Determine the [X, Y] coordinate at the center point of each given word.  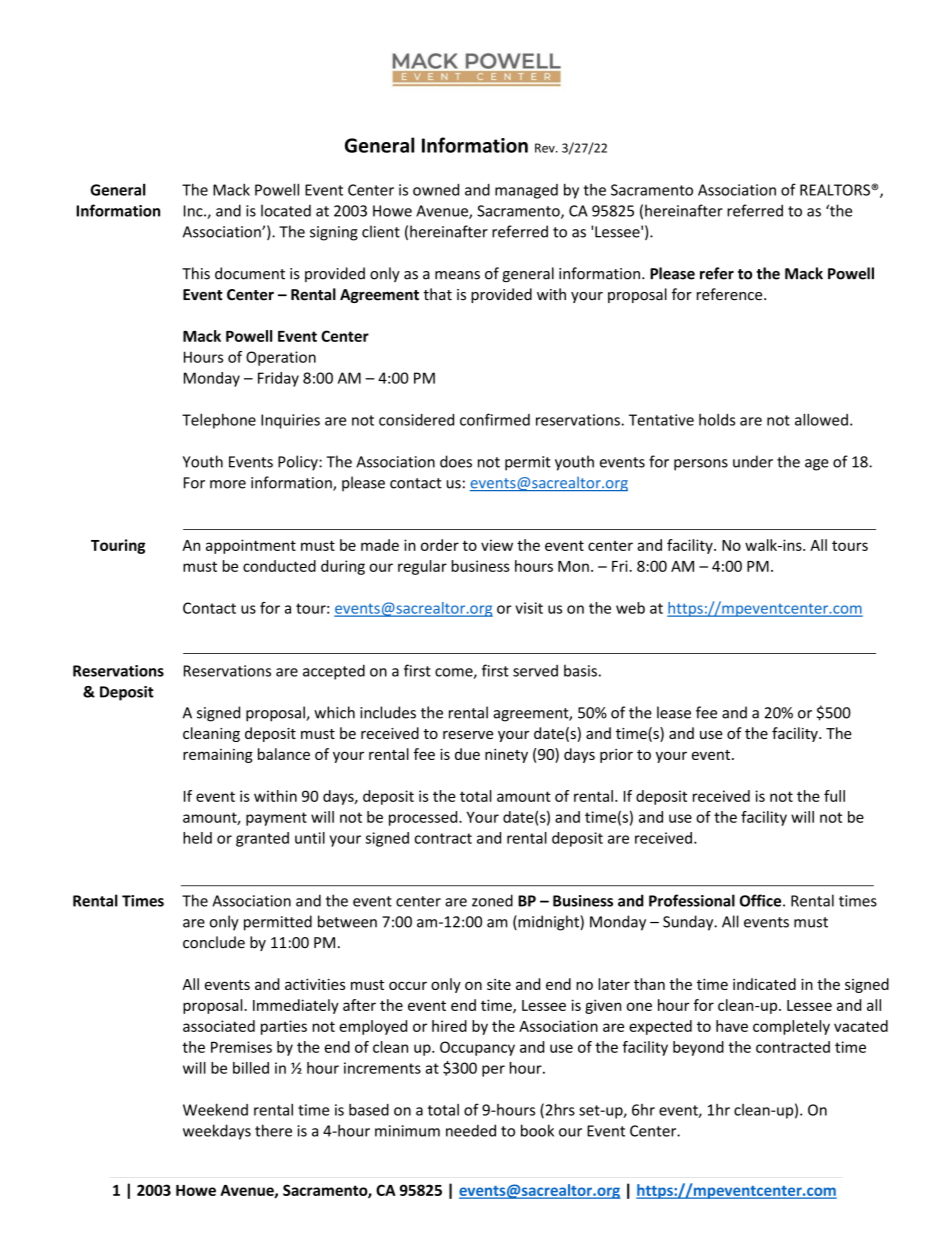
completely [791, 1027]
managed [526, 191]
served [535, 670]
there [273, 1130]
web [630, 608]
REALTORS [836, 190]
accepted [334, 672]
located [286, 210]
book [537, 1130]
